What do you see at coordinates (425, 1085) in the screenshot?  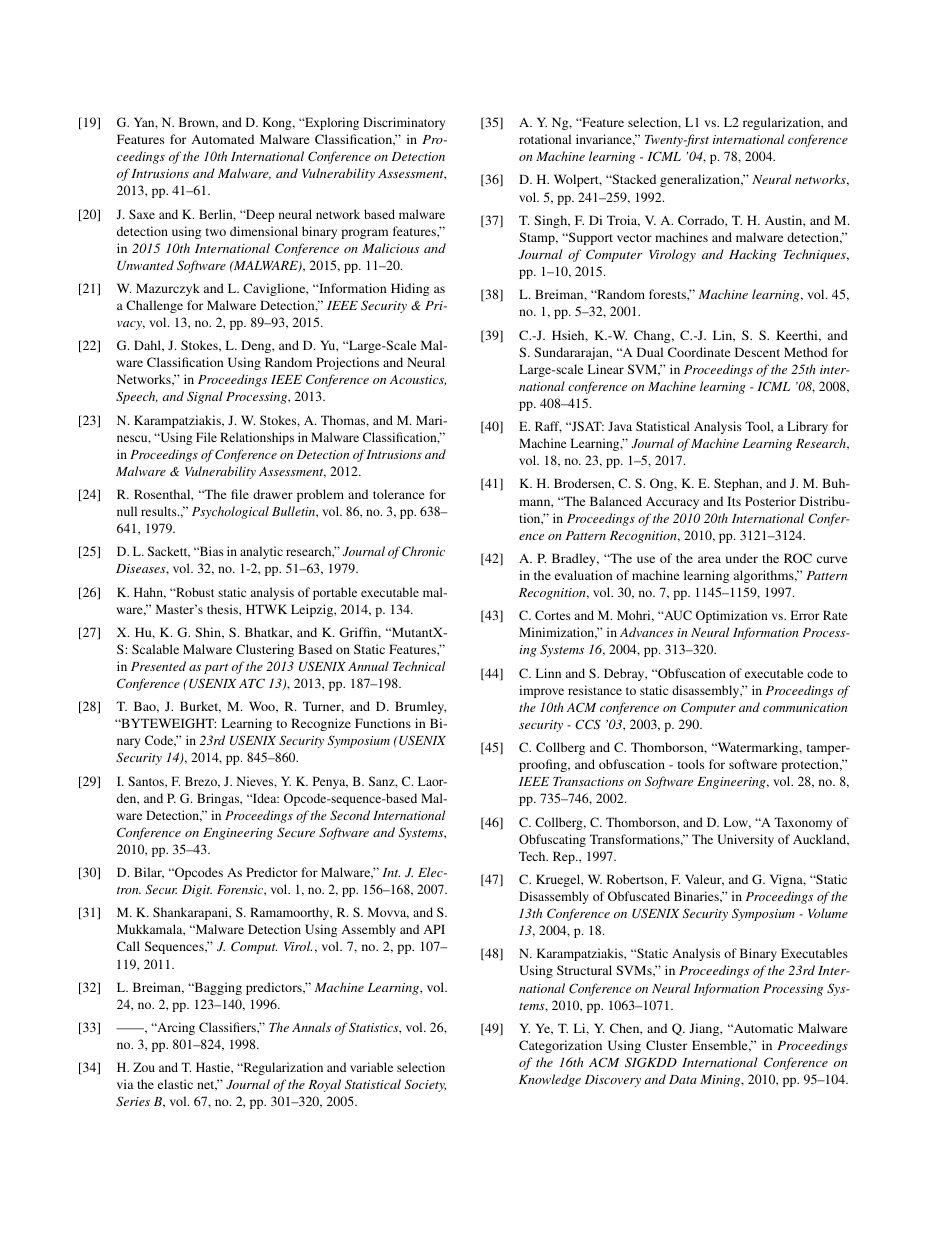 I see `Society` at bounding box center [425, 1085].
